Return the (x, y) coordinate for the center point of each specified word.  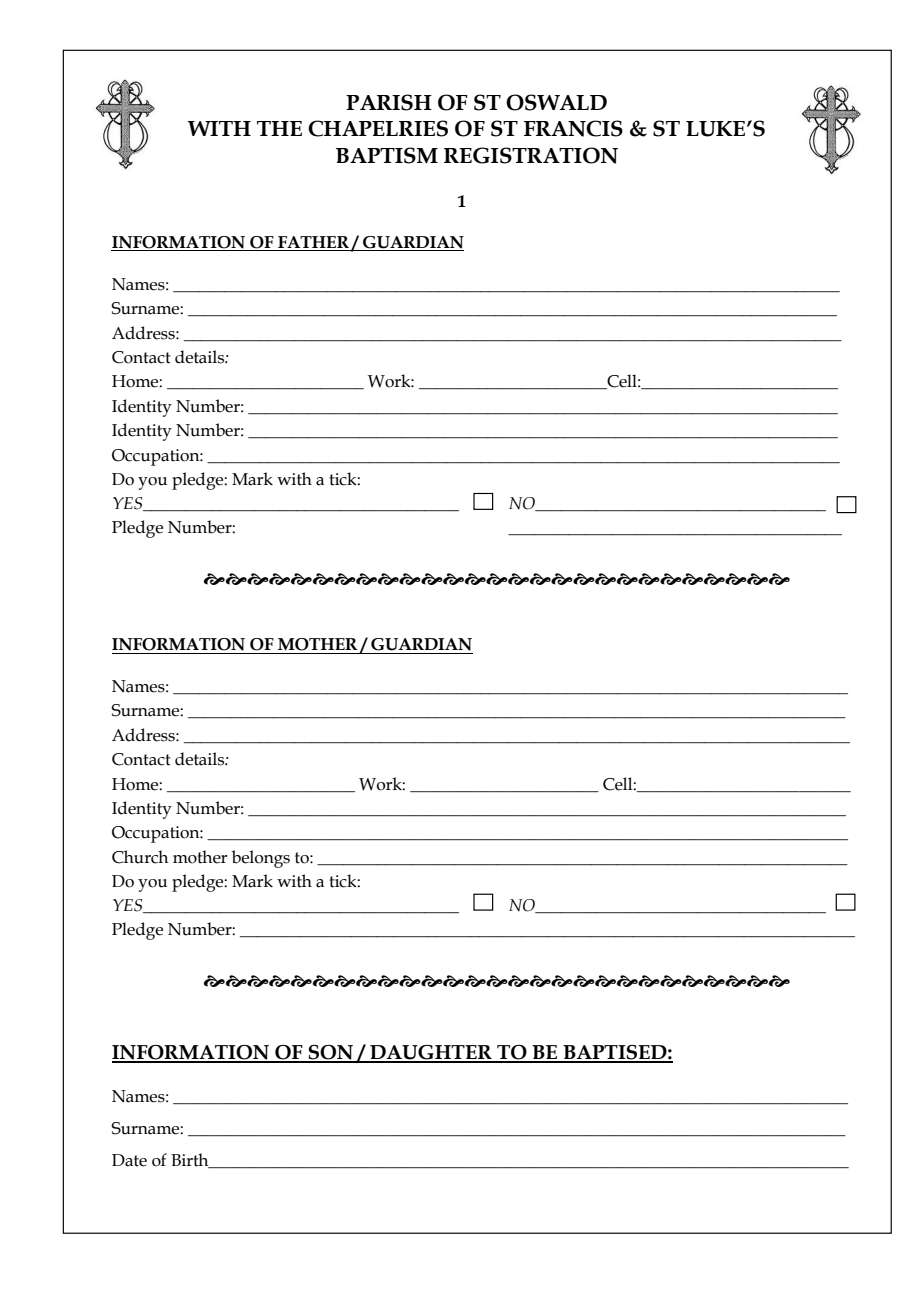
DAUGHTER (431, 1053)
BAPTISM (387, 155)
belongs (261, 859)
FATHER (313, 243)
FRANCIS (573, 128)
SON (331, 1053)
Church (140, 857)
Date (129, 1160)
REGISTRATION (531, 155)
